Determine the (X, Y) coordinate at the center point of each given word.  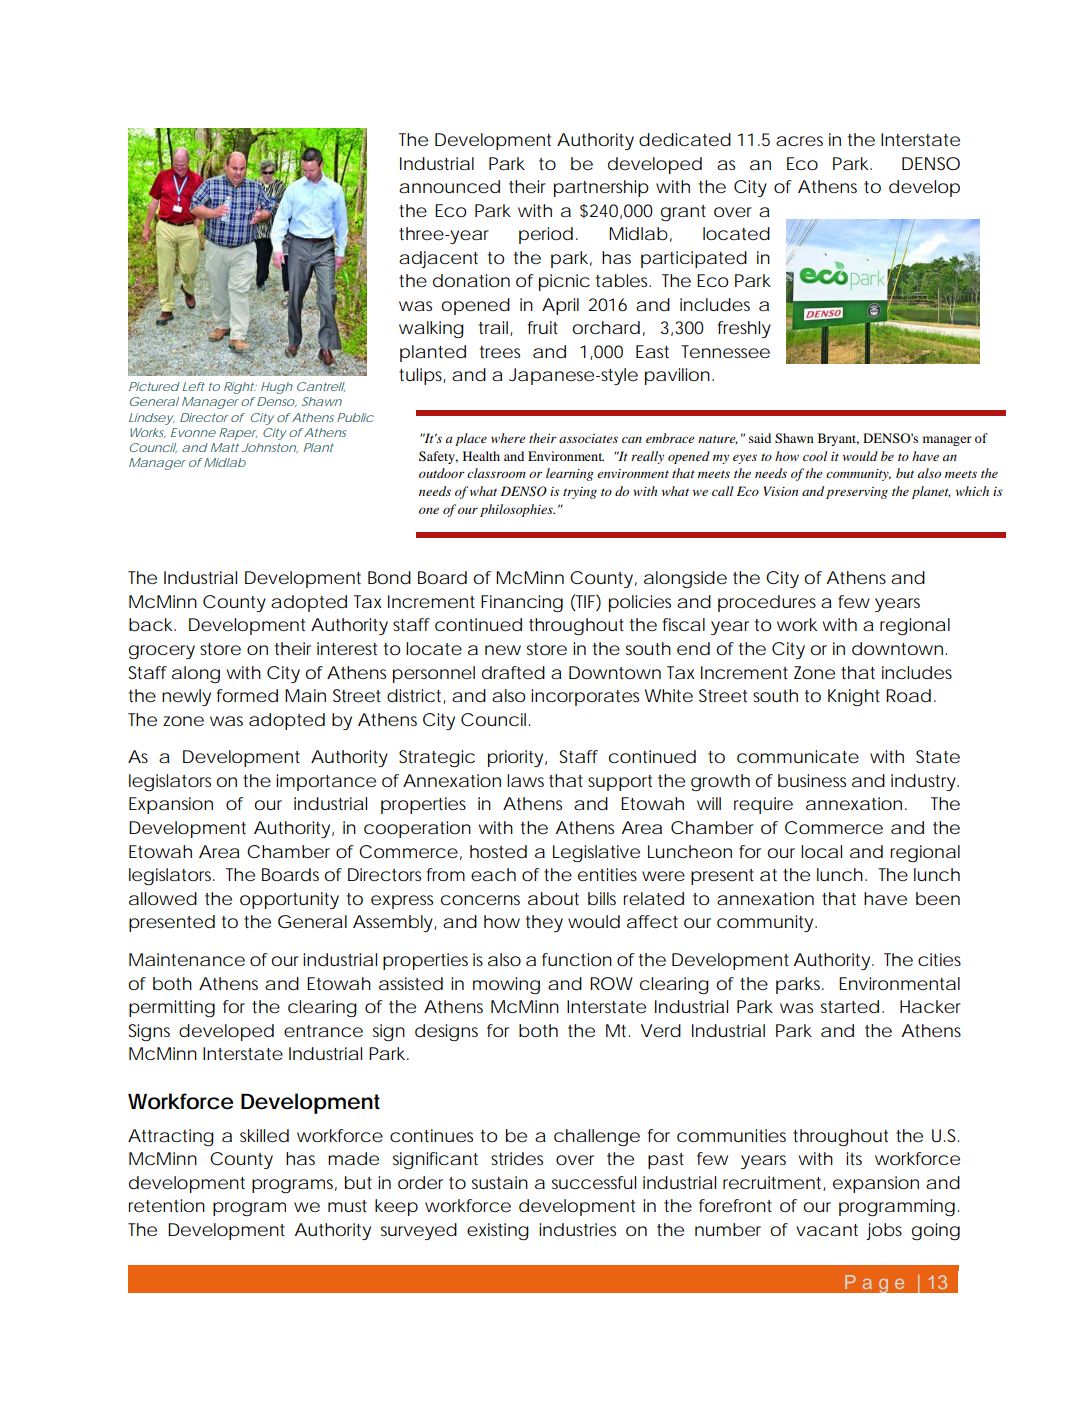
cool (815, 456)
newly (186, 697)
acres (799, 141)
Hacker (930, 1006)
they (544, 923)
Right (239, 388)
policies (640, 603)
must (347, 1206)
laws (525, 780)
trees (500, 352)
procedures (767, 603)
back (150, 625)
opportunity (289, 900)
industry (923, 782)
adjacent (438, 259)
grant (683, 213)
